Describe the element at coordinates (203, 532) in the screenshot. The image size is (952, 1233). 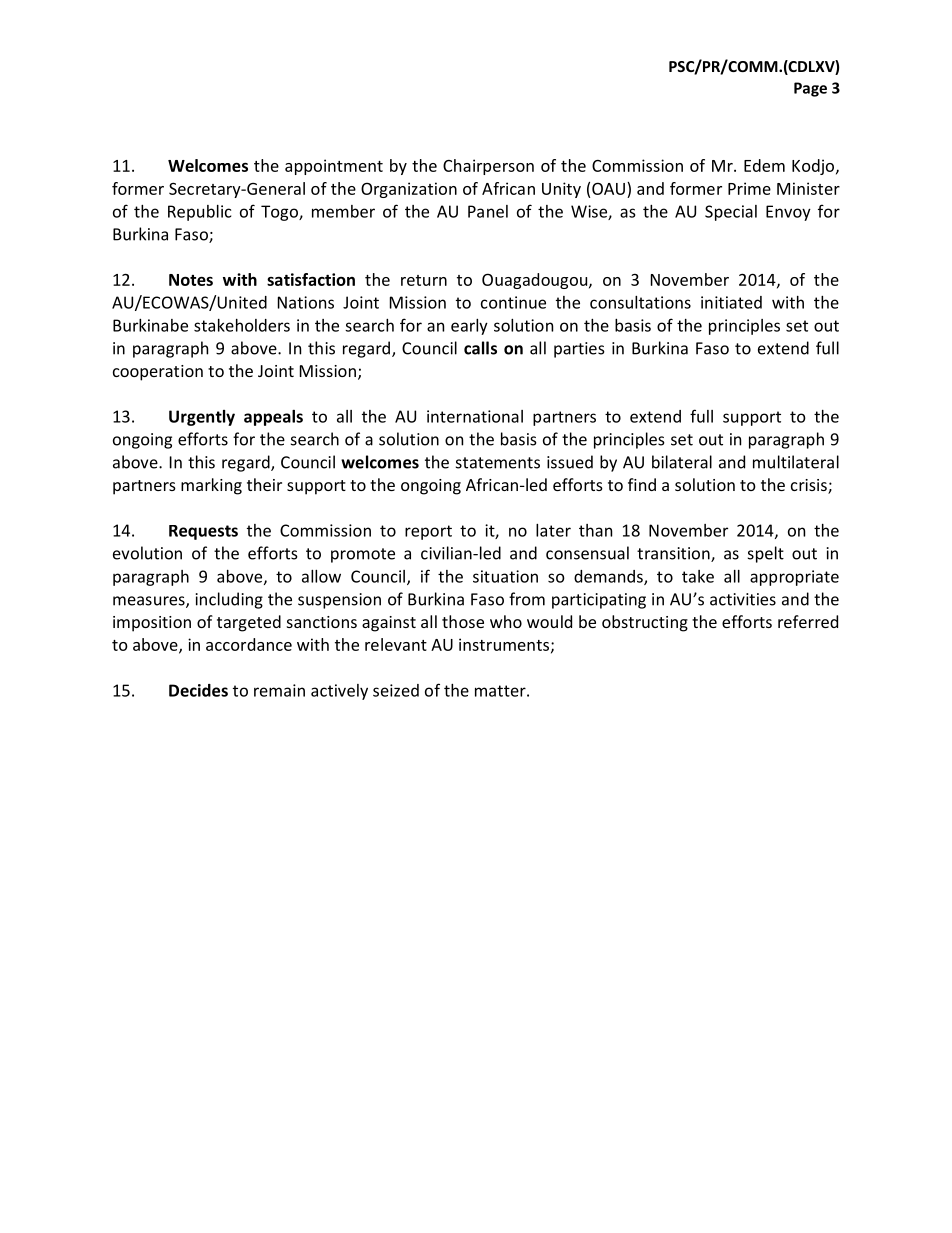
I see `Requests` at that location.
